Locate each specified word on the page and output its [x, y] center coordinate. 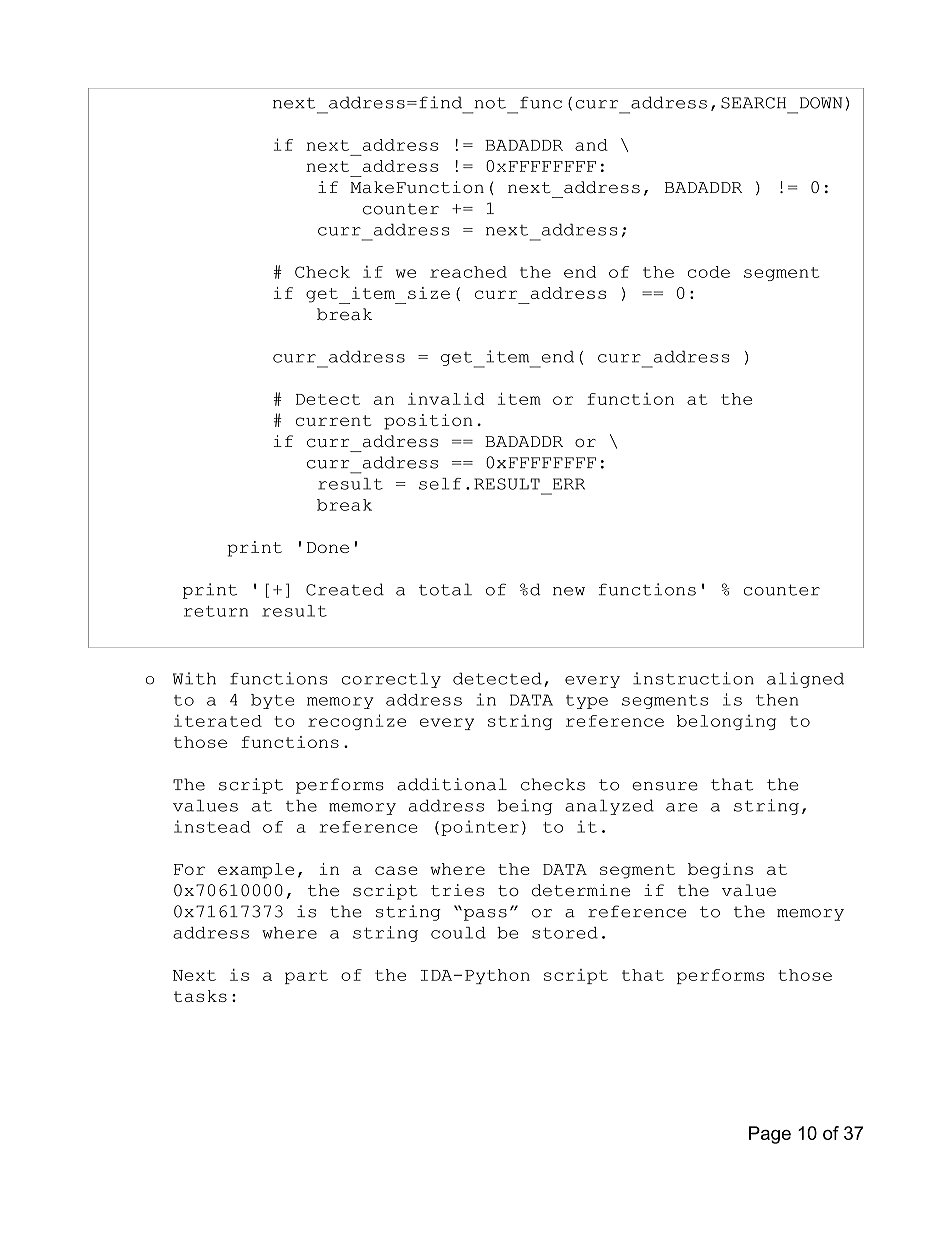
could [458, 933]
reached [468, 272]
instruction [693, 678]
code [709, 272]
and [591, 145]
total [445, 589]
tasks [200, 996]
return [216, 611]
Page [770, 1135]
